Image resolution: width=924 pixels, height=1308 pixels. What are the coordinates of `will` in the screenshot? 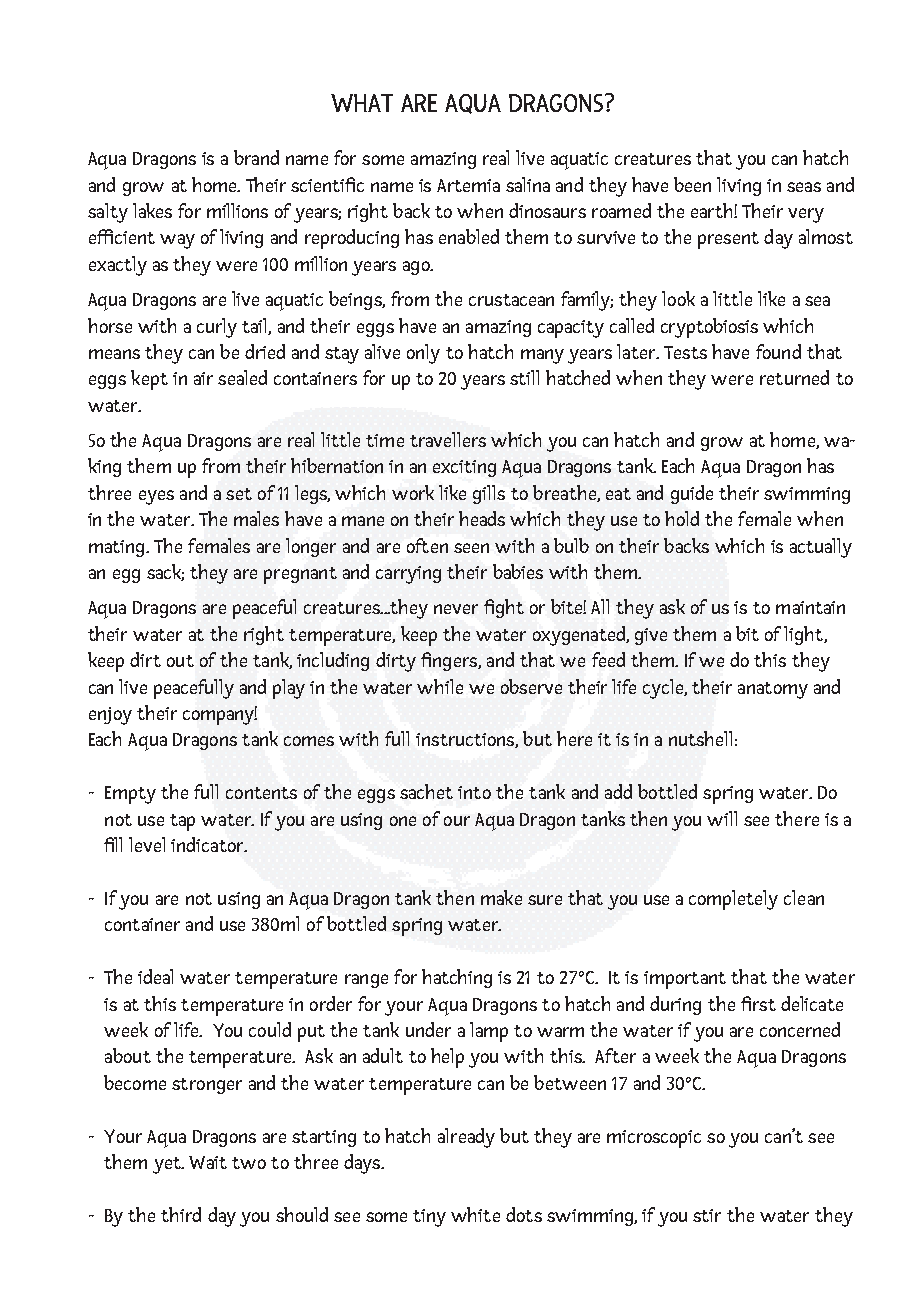 It's located at (722, 818).
